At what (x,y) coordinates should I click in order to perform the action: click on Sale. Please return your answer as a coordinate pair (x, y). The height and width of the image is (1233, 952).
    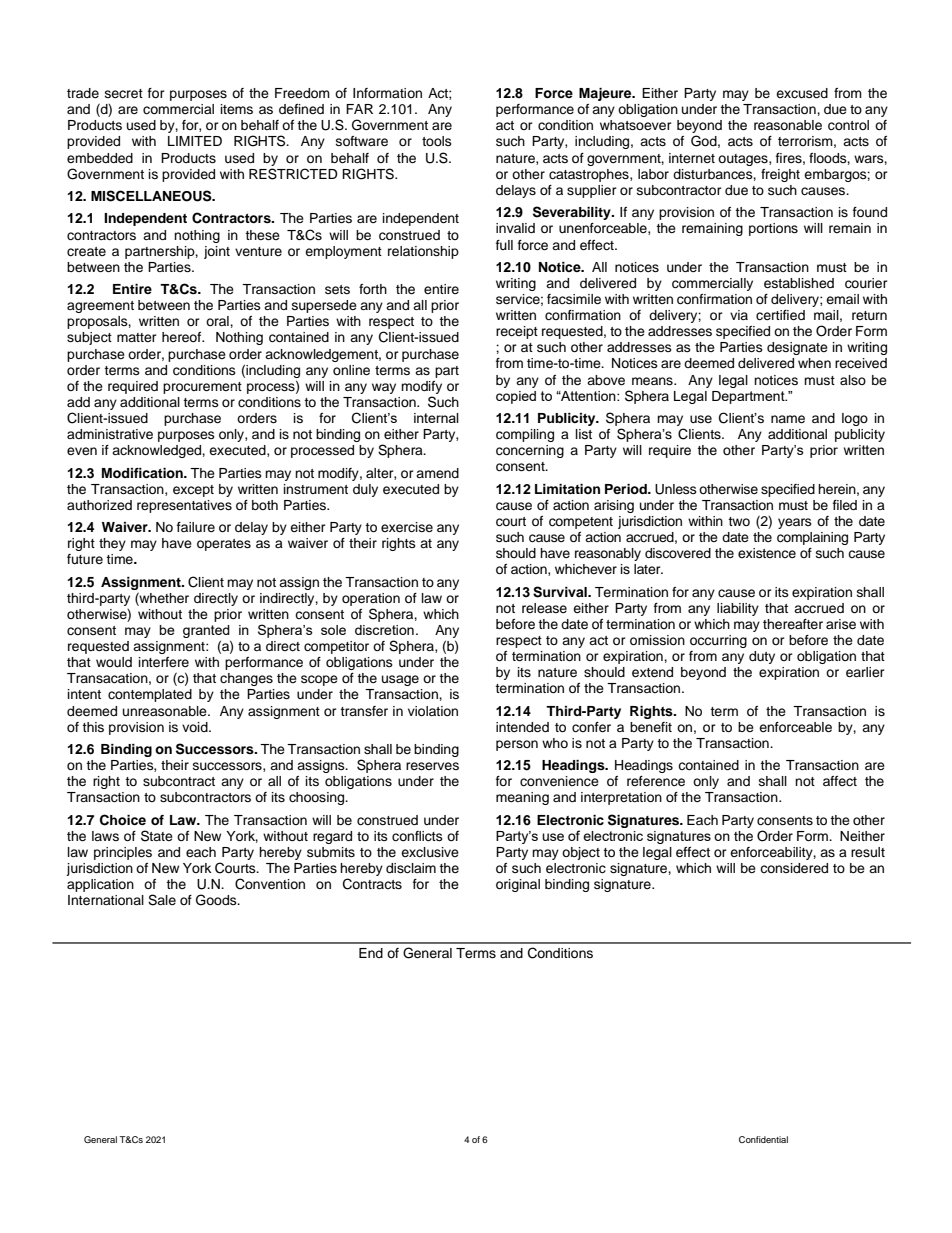
    Looking at the image, I should click on (162, 900).
